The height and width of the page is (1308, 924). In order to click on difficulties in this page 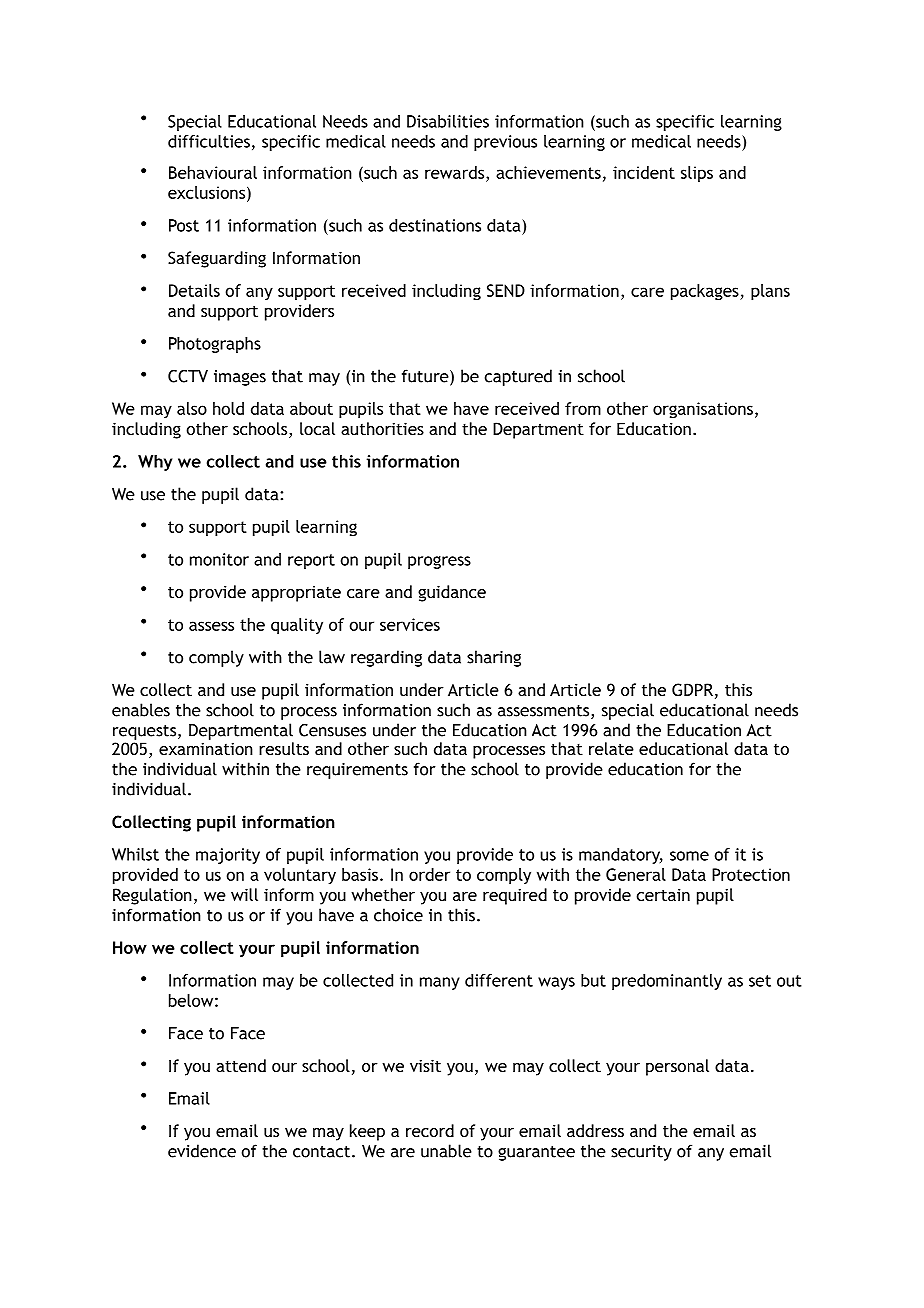, I will do `click(209, 141)`.
